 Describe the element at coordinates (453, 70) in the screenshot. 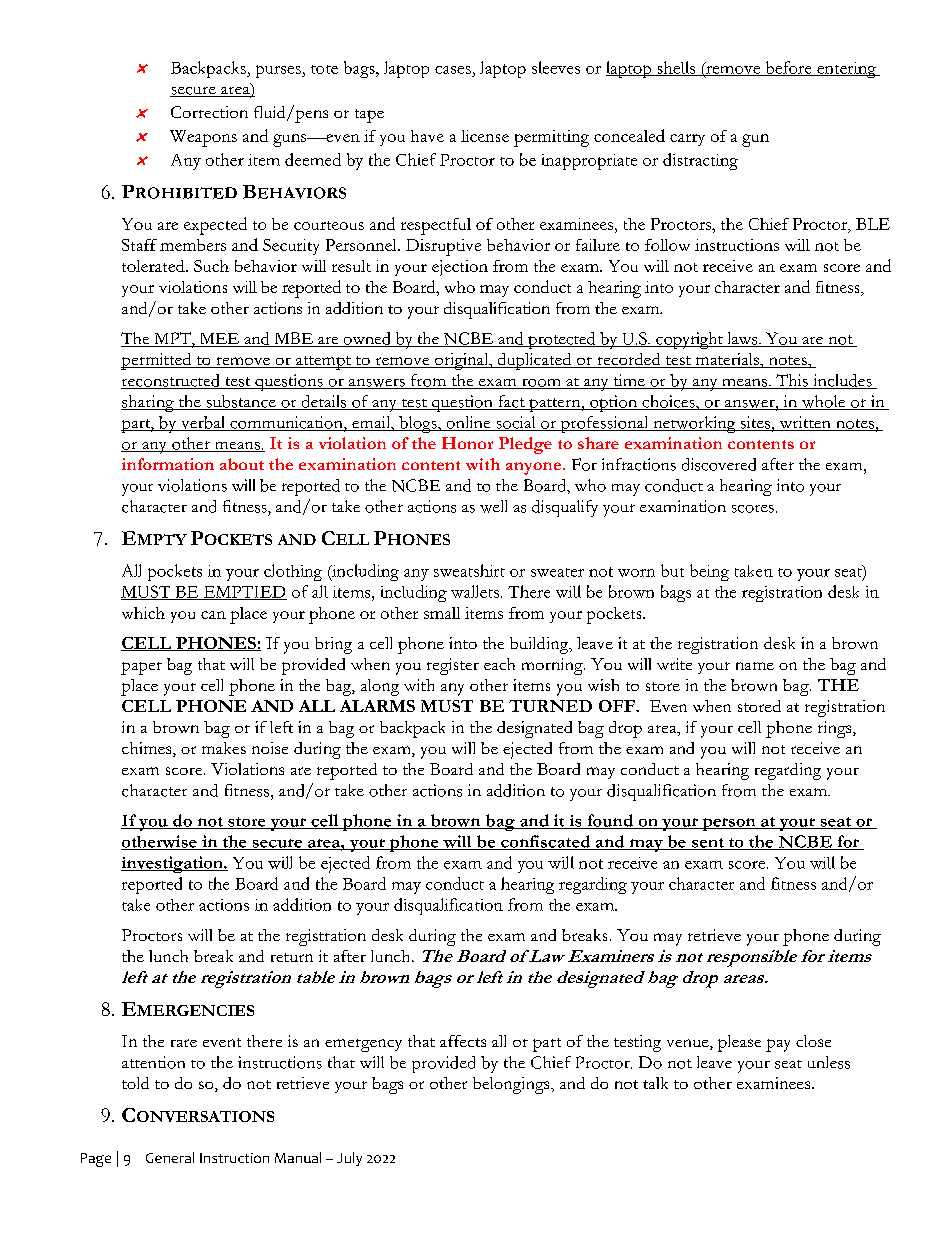

I see `cases` at that location.
